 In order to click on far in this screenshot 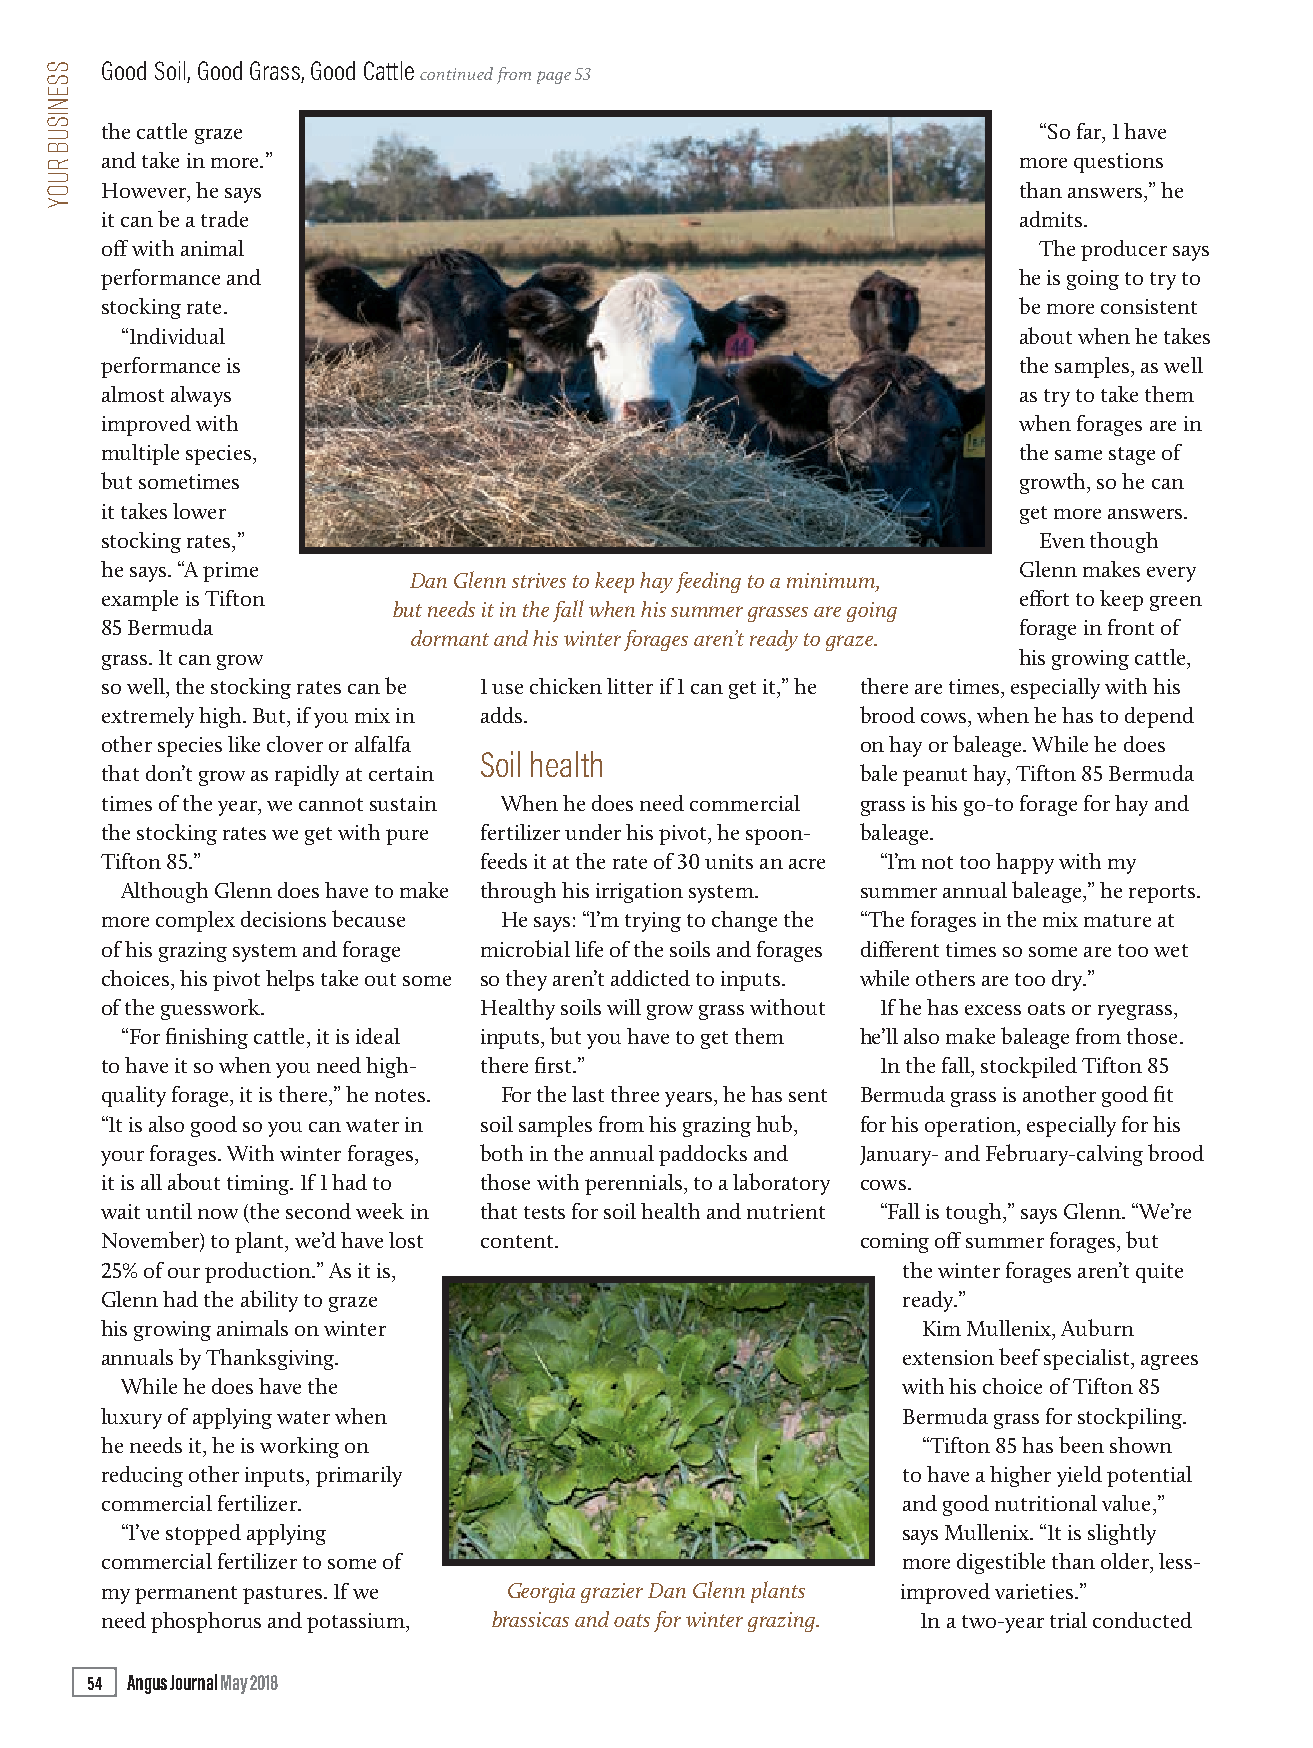, I will do `click(1090, 132)`.
